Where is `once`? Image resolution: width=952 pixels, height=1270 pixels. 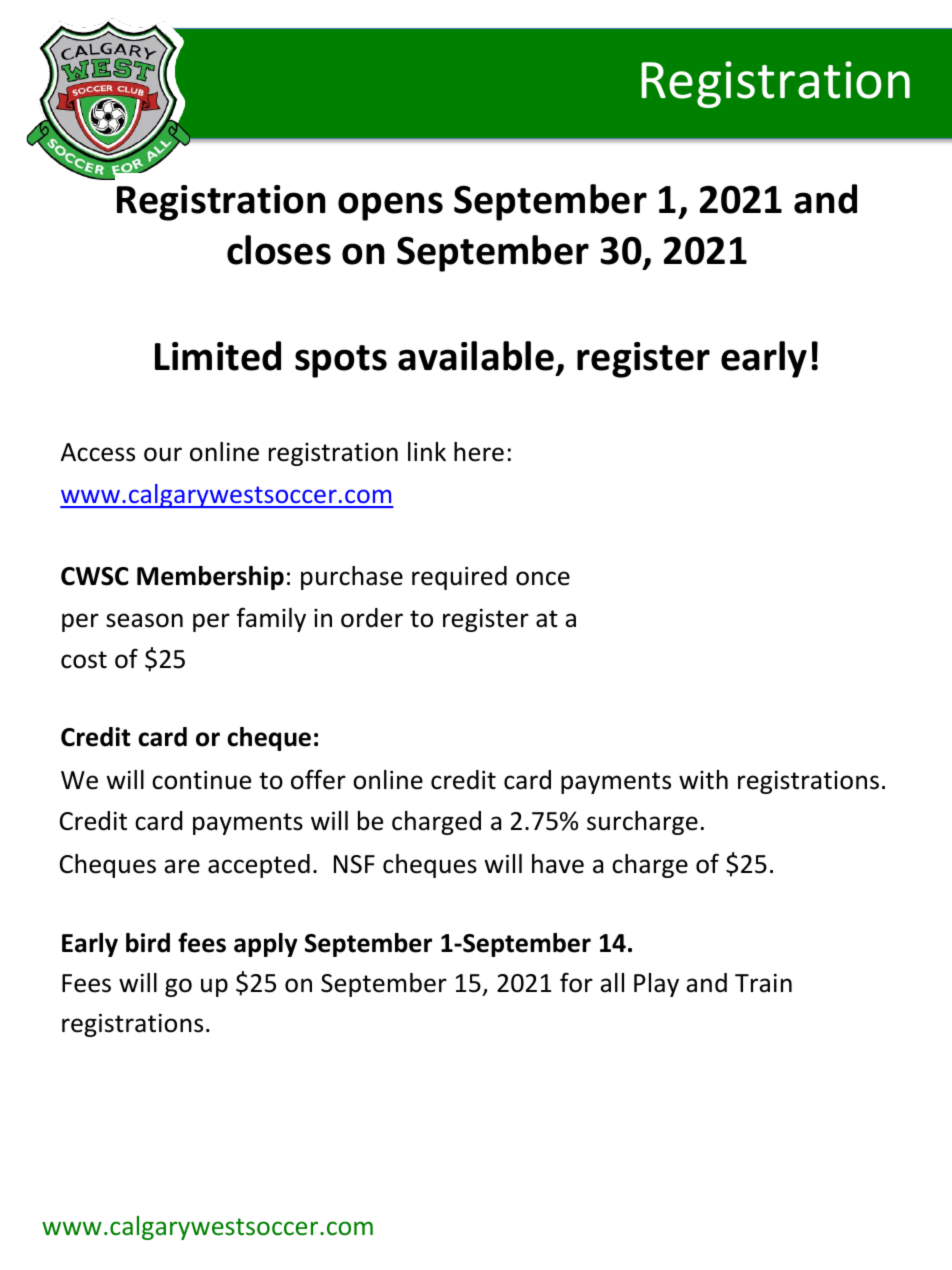
once is located at coordinates (543, 578).
